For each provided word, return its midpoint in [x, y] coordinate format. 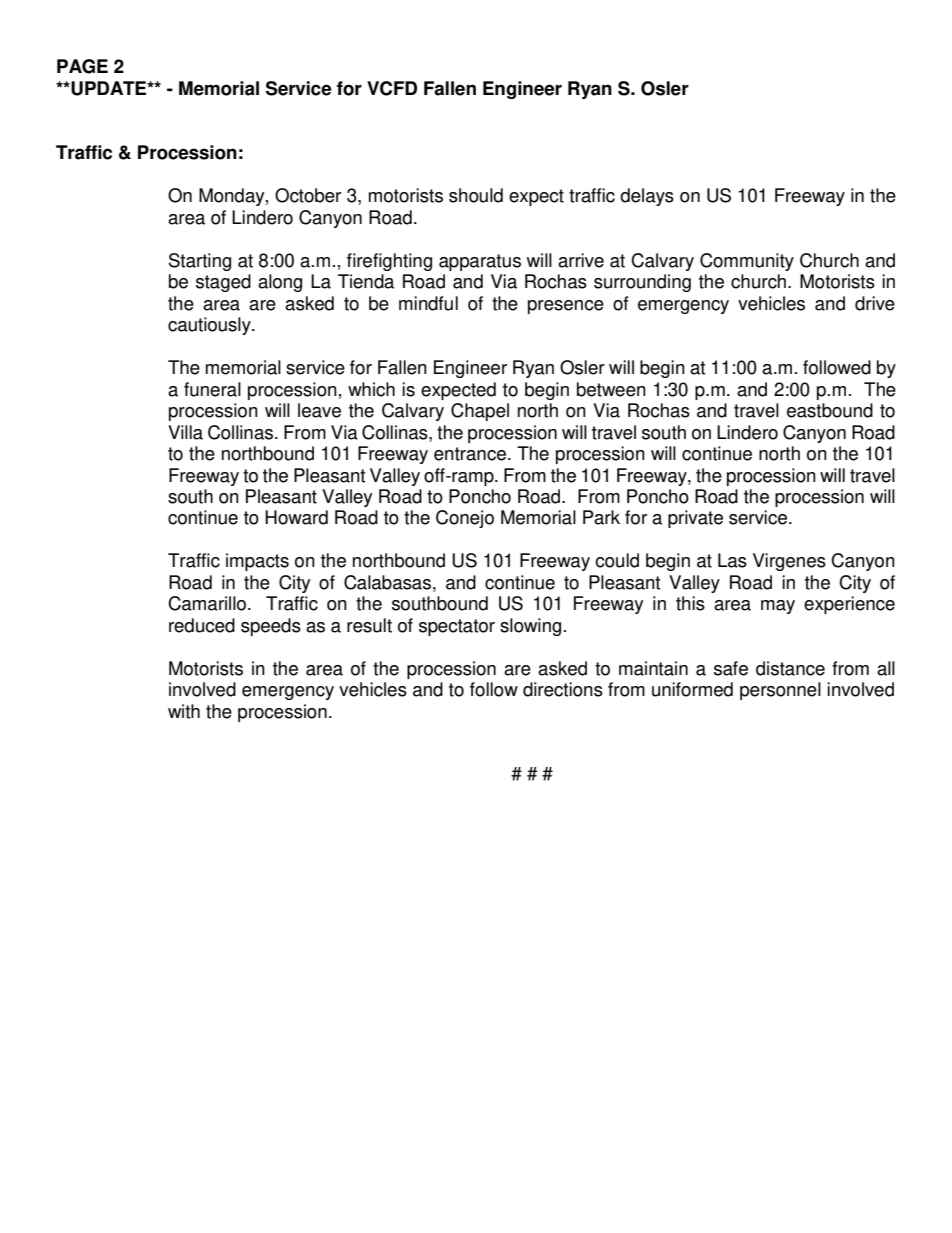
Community [747, 262]
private [695, 519]
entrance [470, 454]
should [476, 195]
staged [223, 283]
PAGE [82, 66]
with [184, 711]
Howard [296, 517]
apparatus [480, 262]
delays [647, 197]
